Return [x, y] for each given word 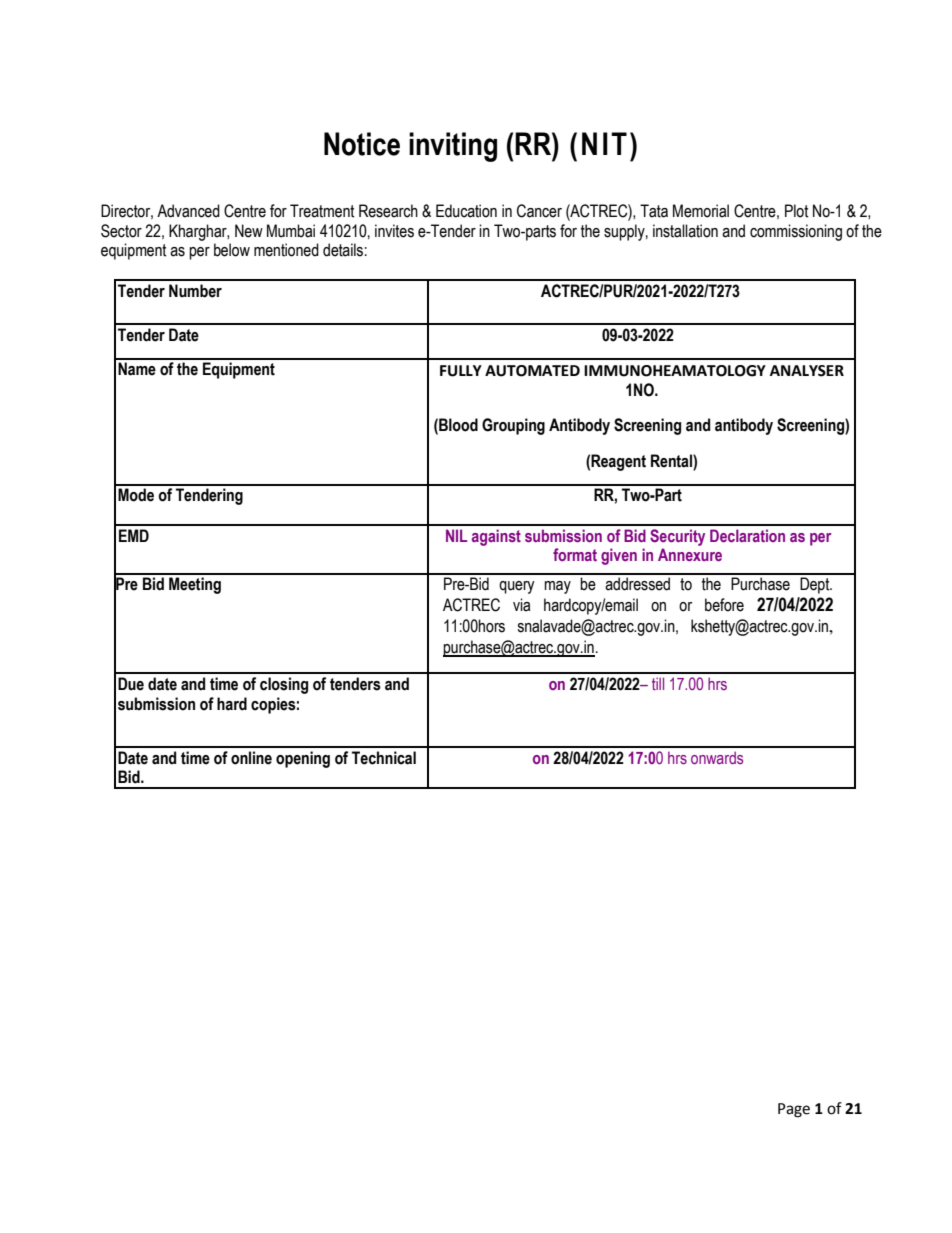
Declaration [747, 535]
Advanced [188, 211]
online [251, 758]
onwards [717, 757]
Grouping [513, 426]
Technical [384, 758]
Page [794, 1110]
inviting [453, 147]
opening [303, 759]
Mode [136, 495]
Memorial [701, 211]
